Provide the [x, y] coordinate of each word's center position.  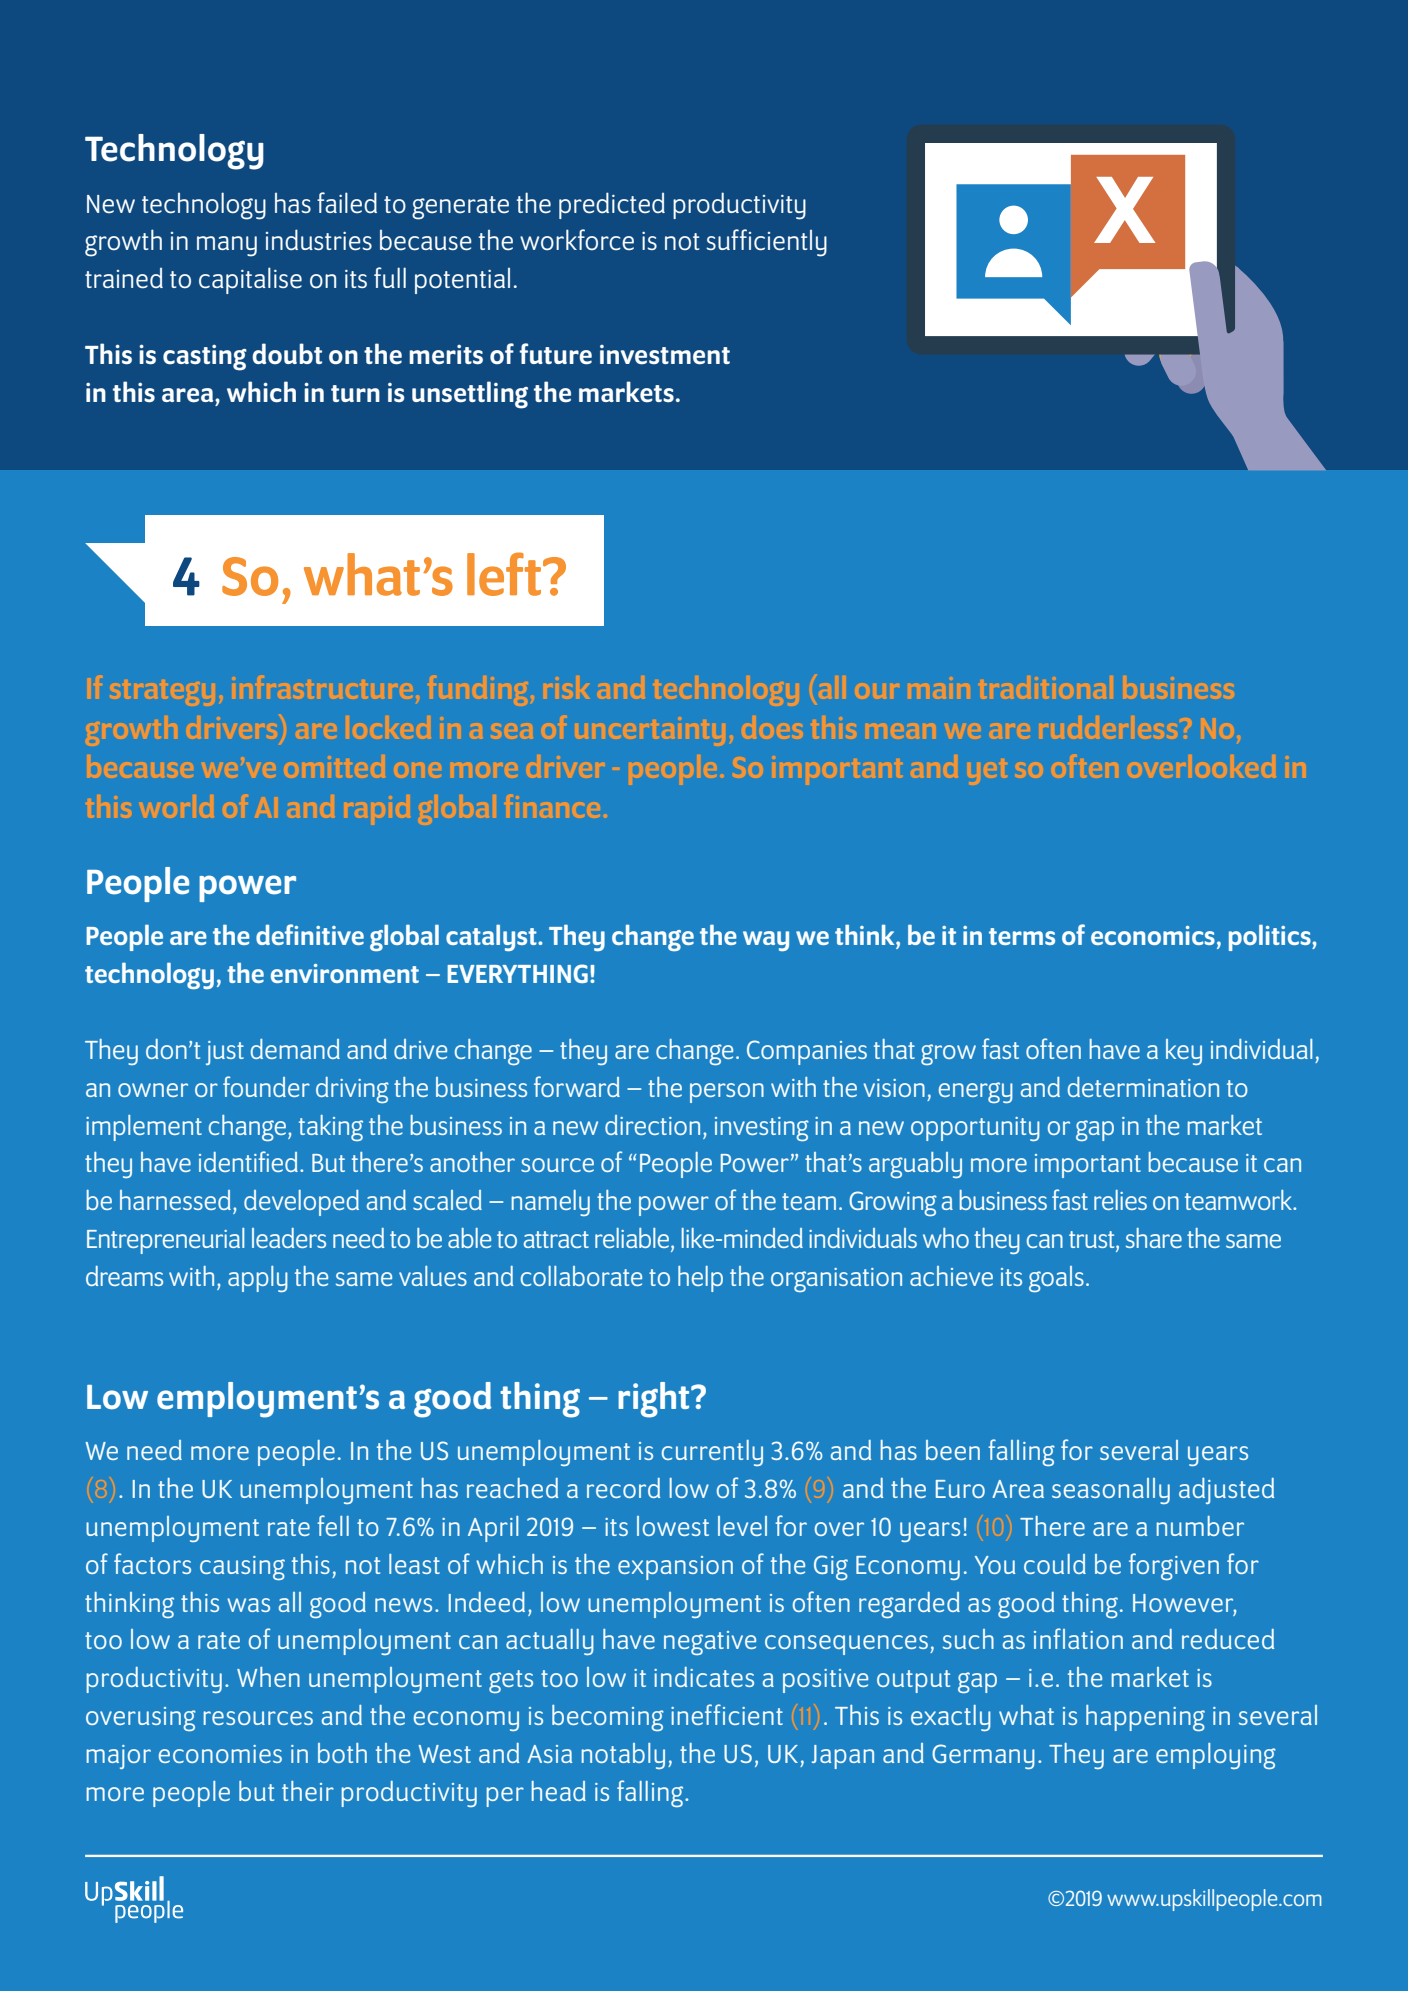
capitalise [250, 280]
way [766, 941]
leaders [289, 1238]
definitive [310, 934]
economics [1153, 935]
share [1154, 1238]
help [700, 1279]
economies [220, 1754]
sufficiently [766, 243]
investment [665, 355]
